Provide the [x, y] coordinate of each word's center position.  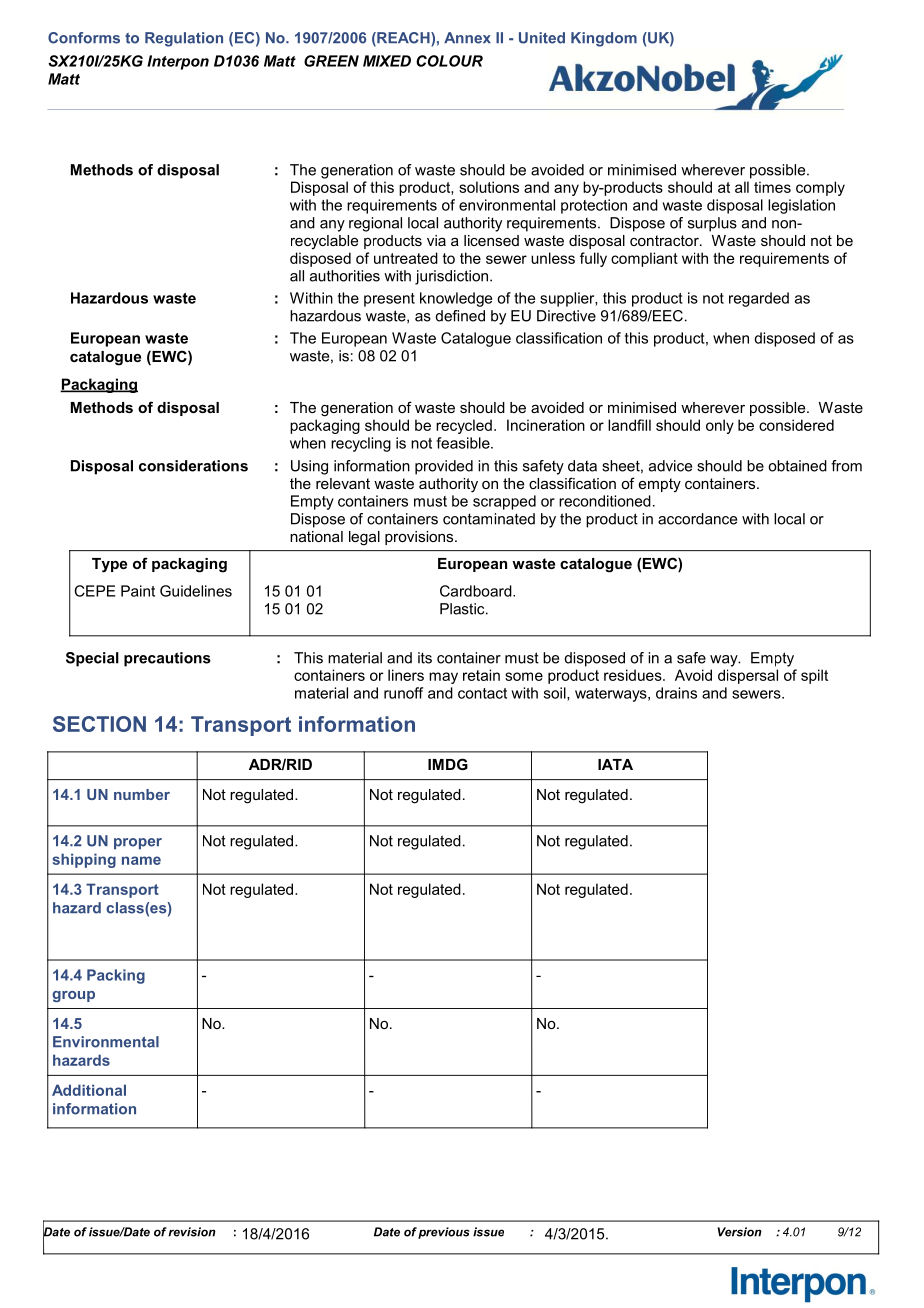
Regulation [184, 39]
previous [444, 1233]
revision [192, 1232]
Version [740, 1232]
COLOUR [449, 61]
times [772, 187]
